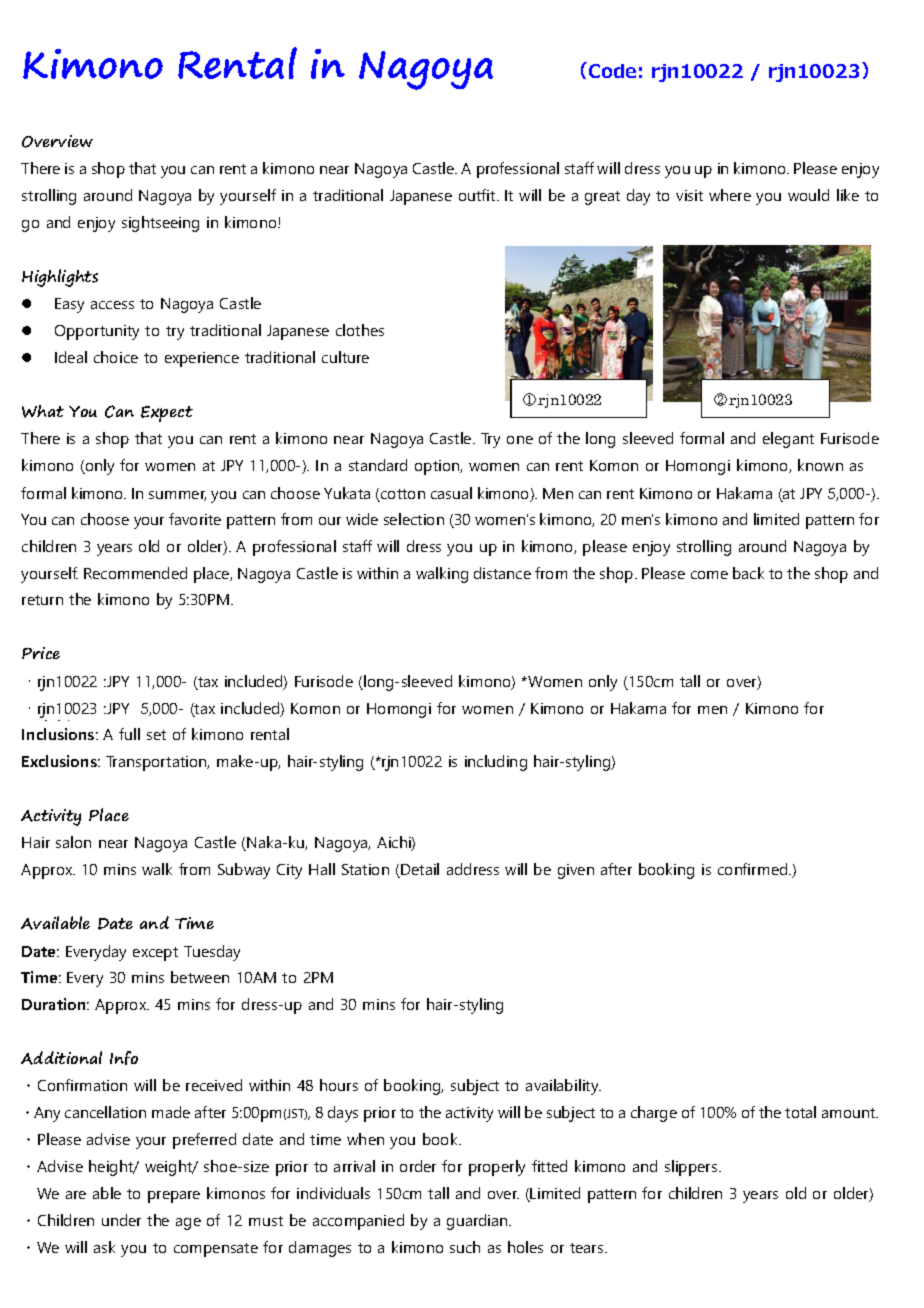  Describe the element at coordinates (73, 842) in the image. I see `salon` at that location.
